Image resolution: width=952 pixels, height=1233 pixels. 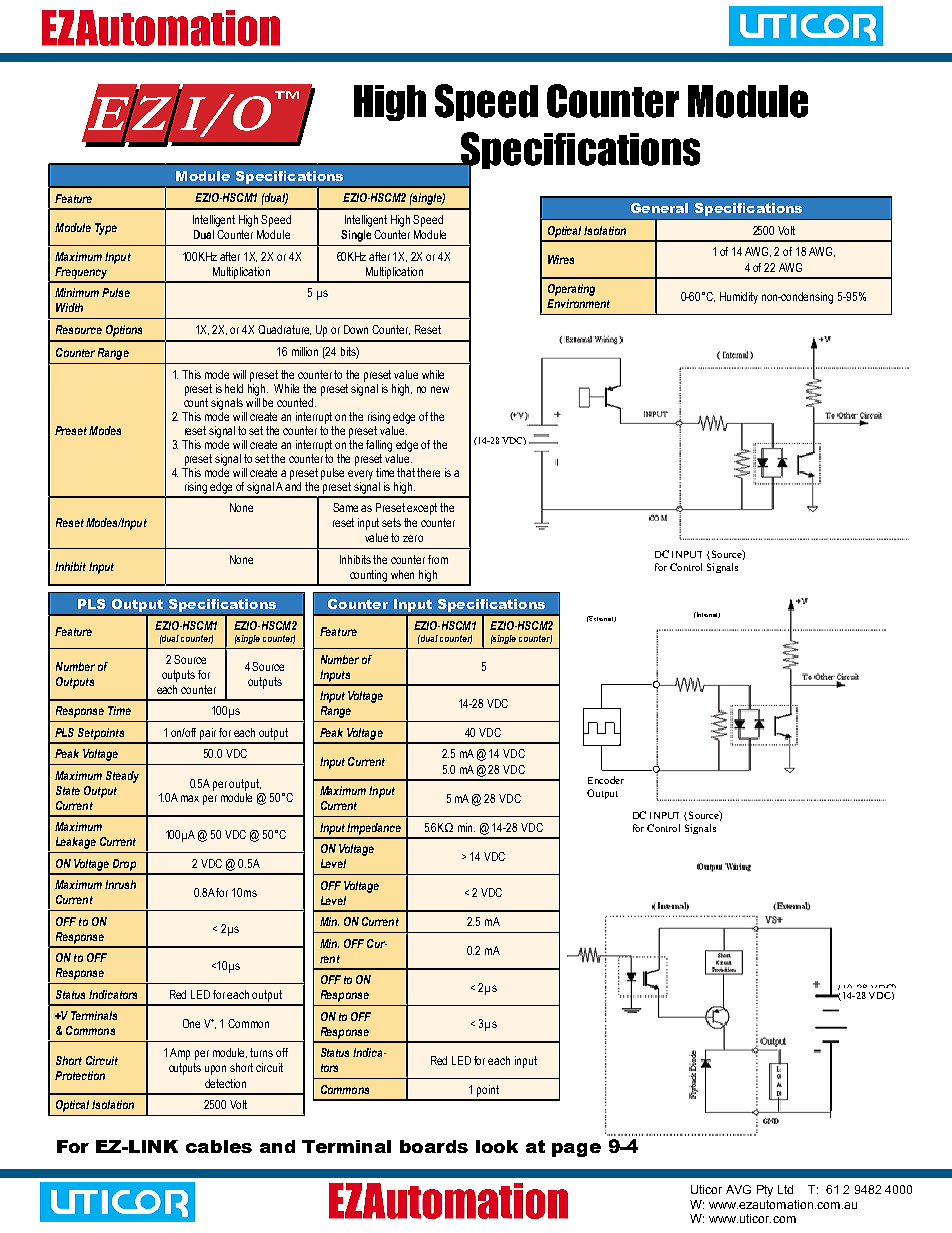 I want to click on cables, so click(x=219, y=1146).
